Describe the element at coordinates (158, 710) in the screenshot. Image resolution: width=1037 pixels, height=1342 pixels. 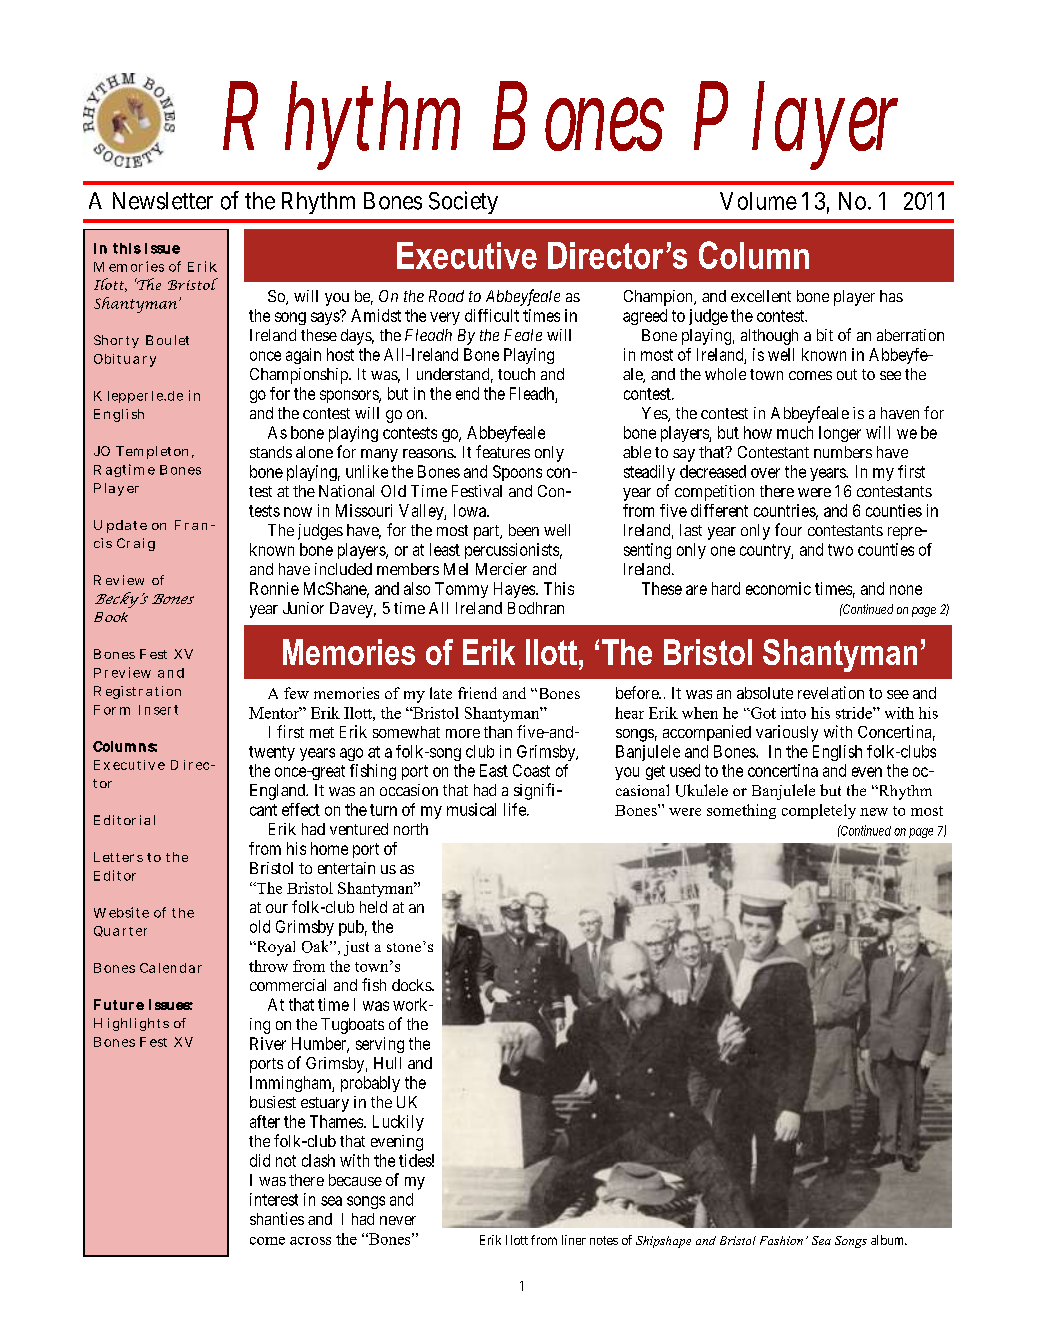
I see `Insert` at that location.
